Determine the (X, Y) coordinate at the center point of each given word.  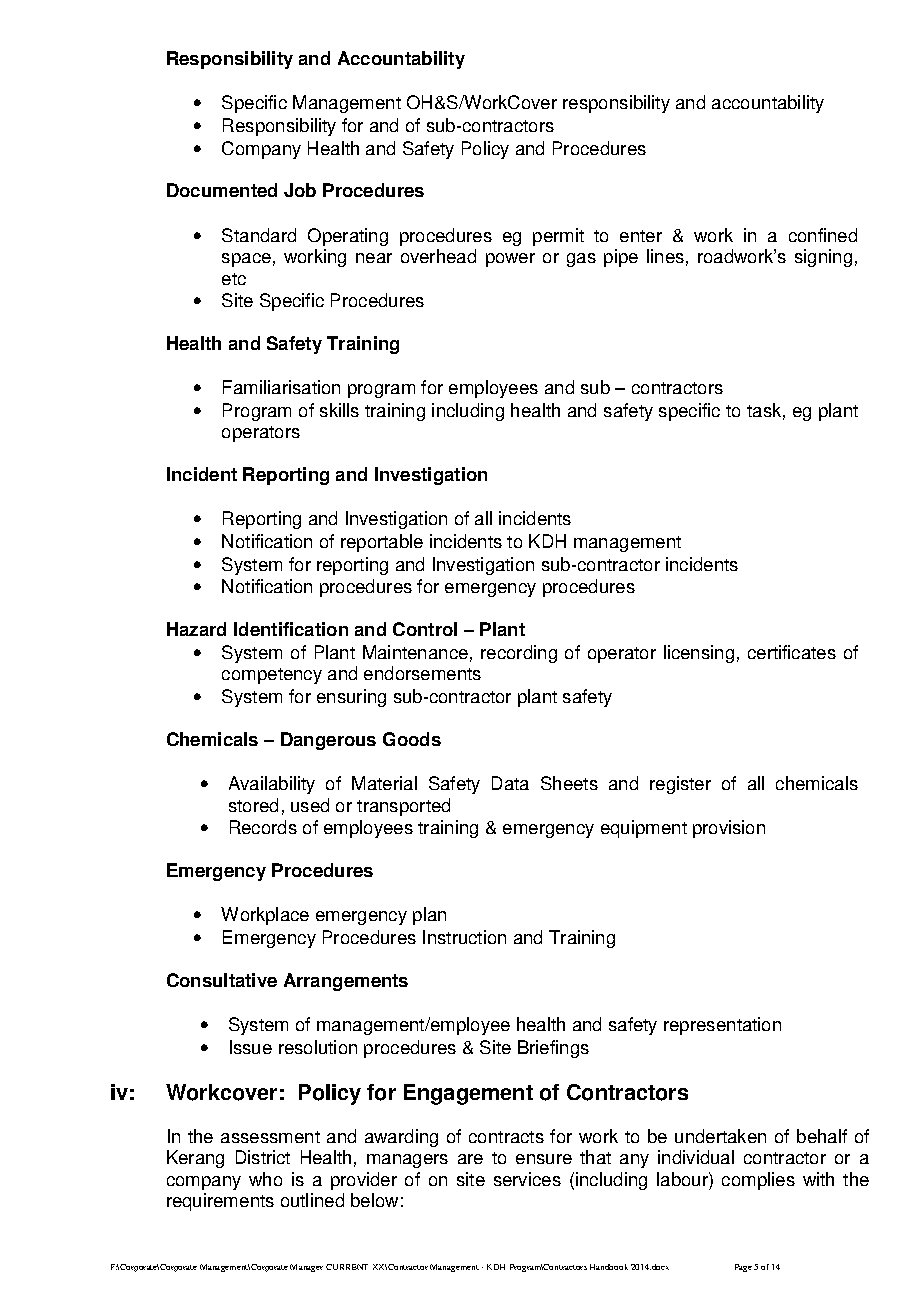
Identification (291, 629)
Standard (259, 235)
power (510, 260)
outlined (312, 1200)
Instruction (464, 937)
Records (263, 827)
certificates (792, 652)
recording (519, 654)
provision (729, 829)
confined (823, 235)
